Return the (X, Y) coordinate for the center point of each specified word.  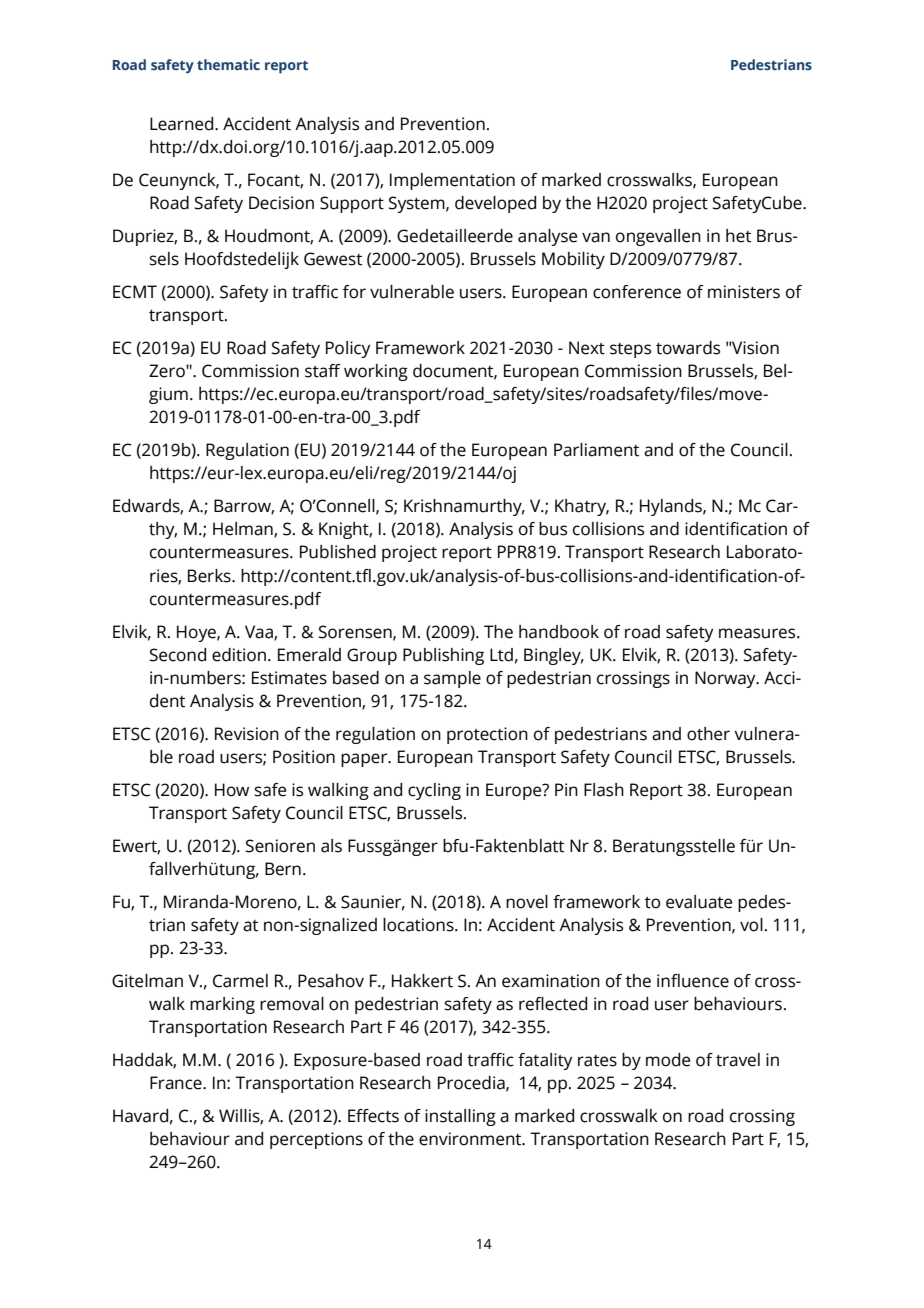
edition (239, 655)
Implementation (452, 181)
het (738, 236)
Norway (726, 679)
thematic (228, 64)
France (177, 1083)
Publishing (443, 656)
